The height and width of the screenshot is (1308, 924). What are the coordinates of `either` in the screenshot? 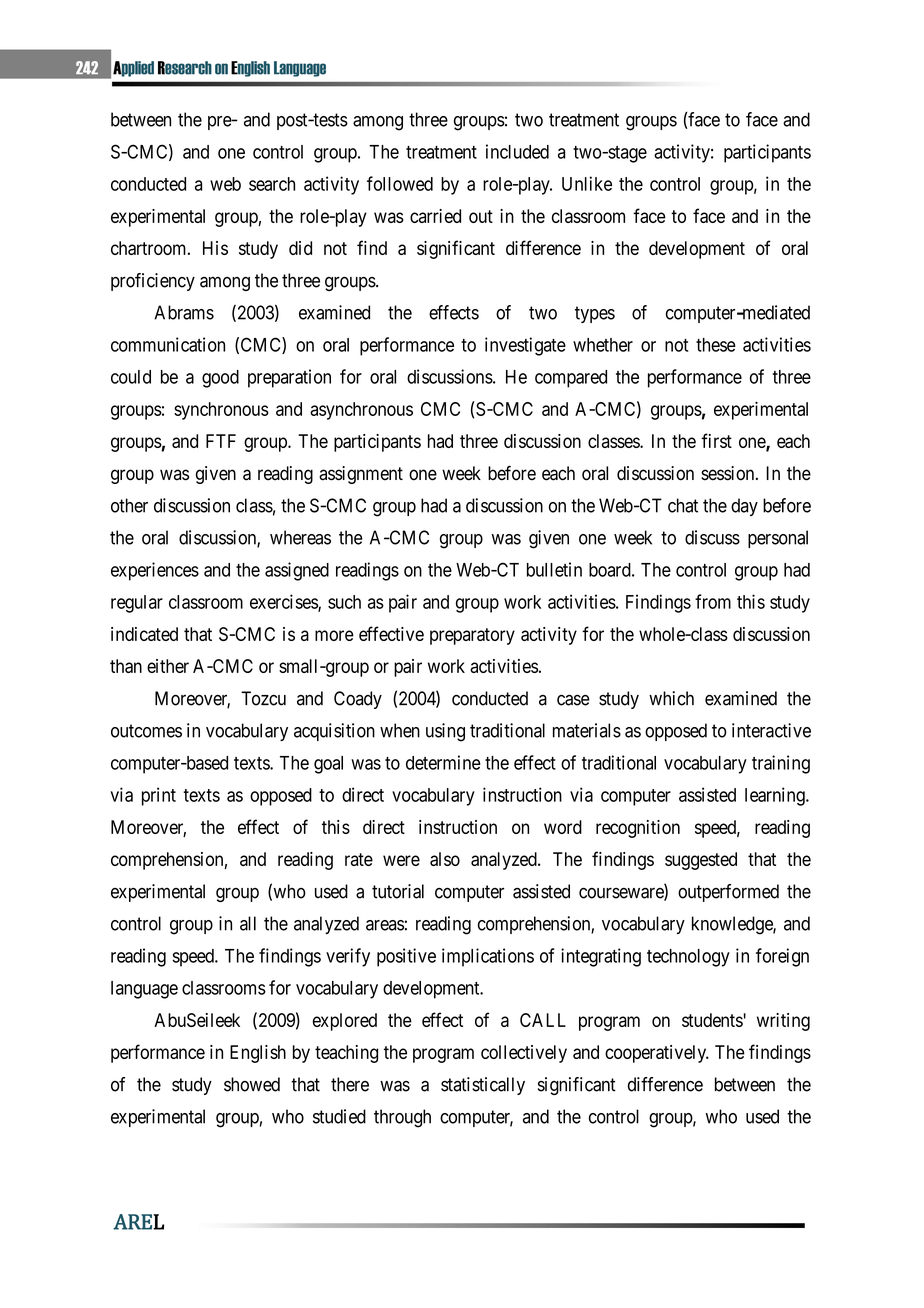 It's located at (168, 666).
